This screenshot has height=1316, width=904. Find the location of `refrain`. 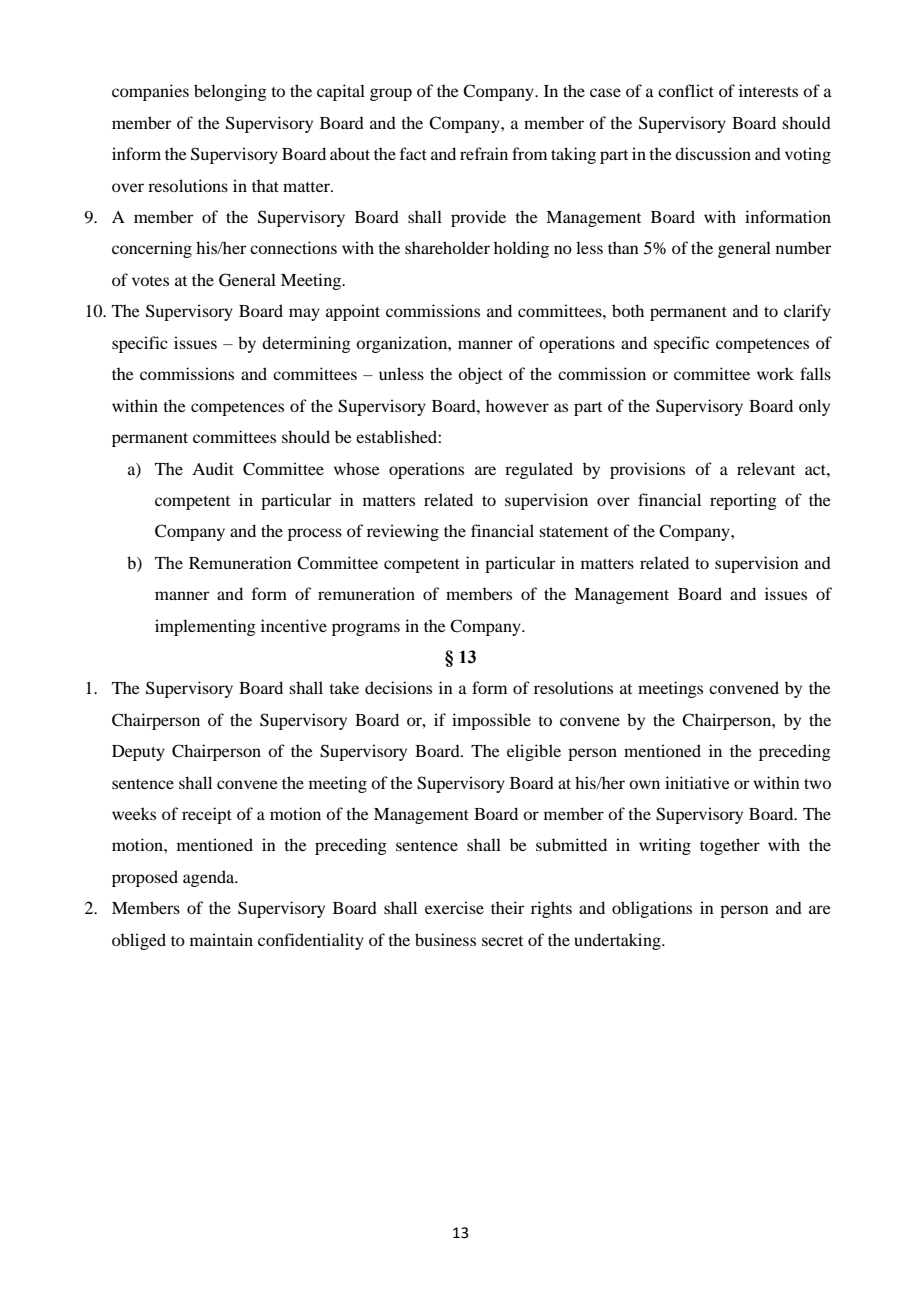

refrain is located at coordinates (484, 153).
